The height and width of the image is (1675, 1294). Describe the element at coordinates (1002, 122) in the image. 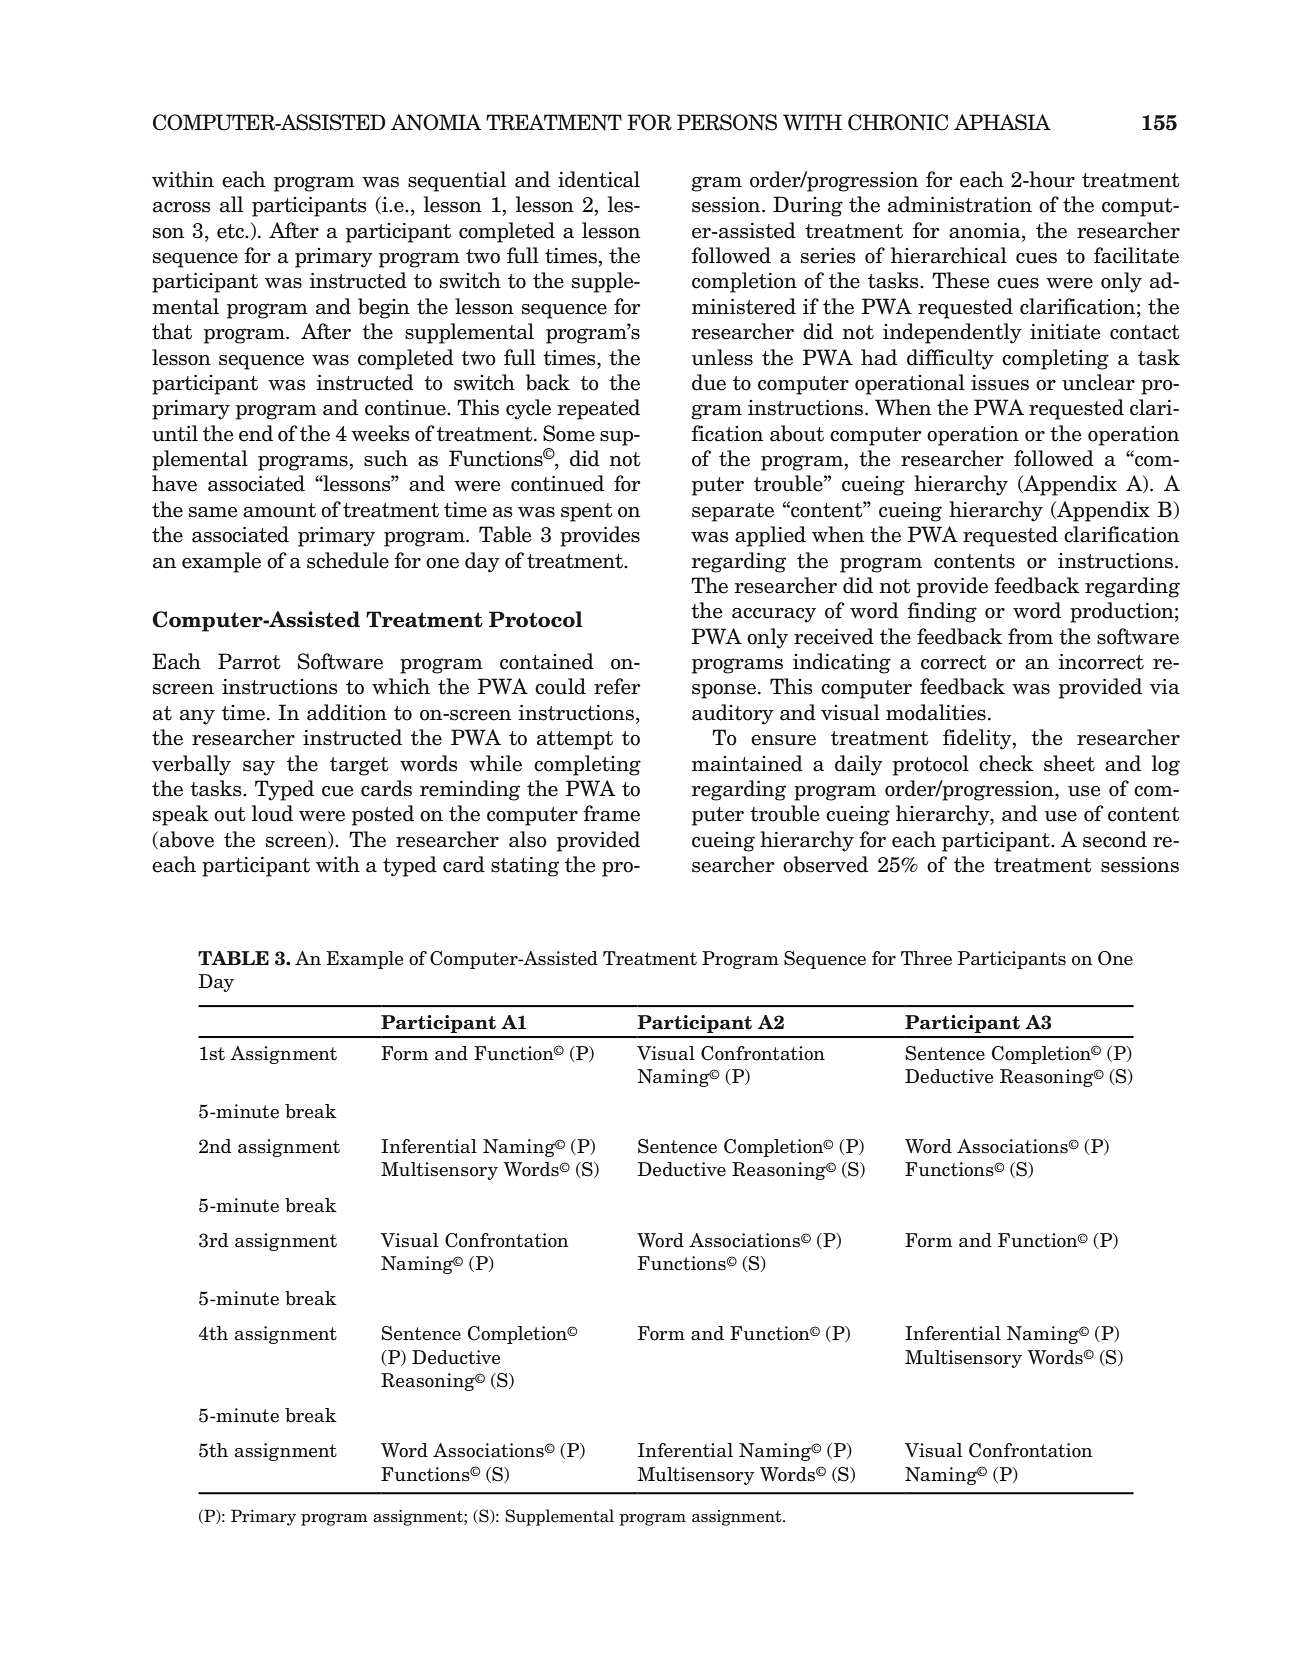

I see `Aphasia` at that location.
